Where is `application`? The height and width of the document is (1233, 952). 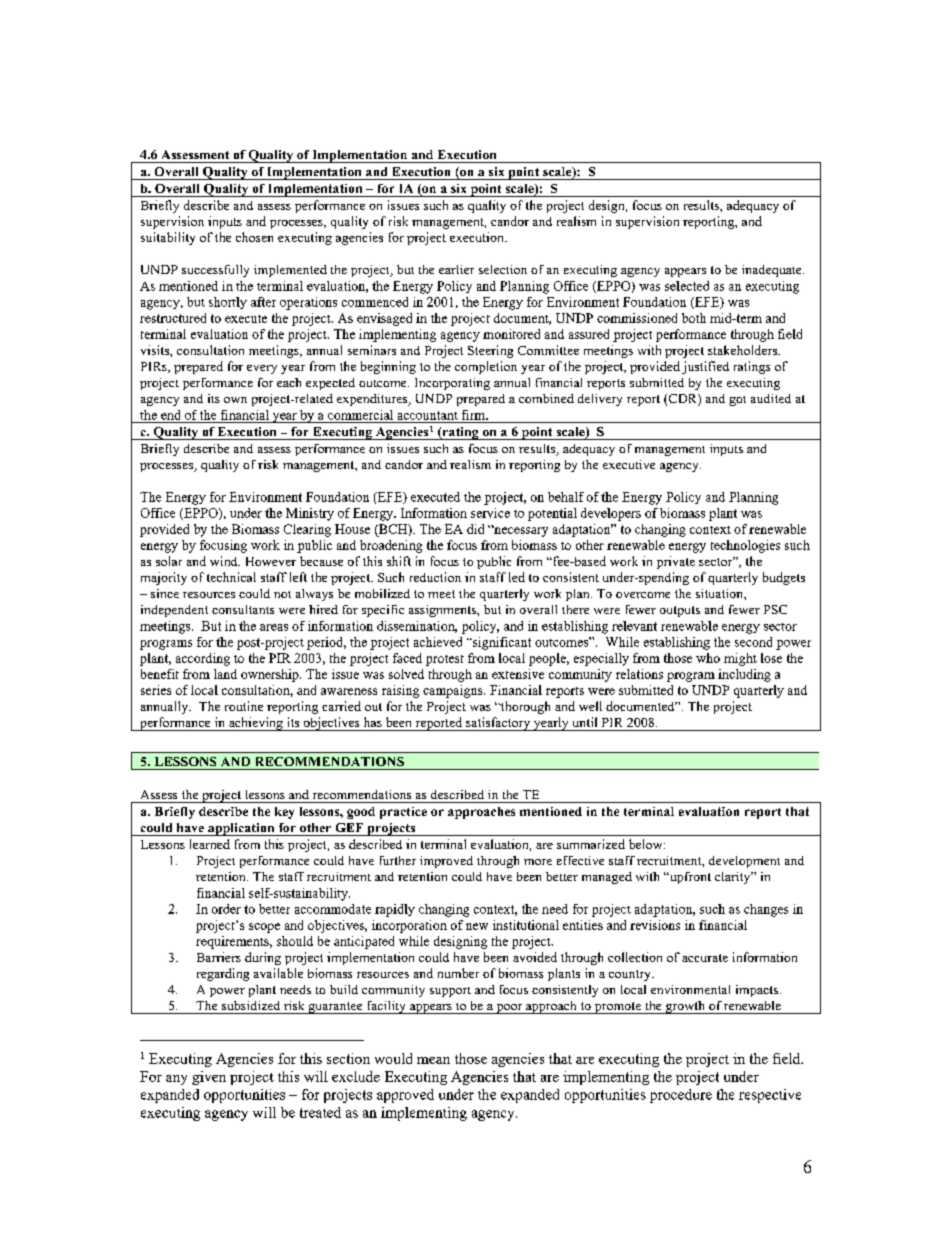
application is located at coordinates (241, 829).
